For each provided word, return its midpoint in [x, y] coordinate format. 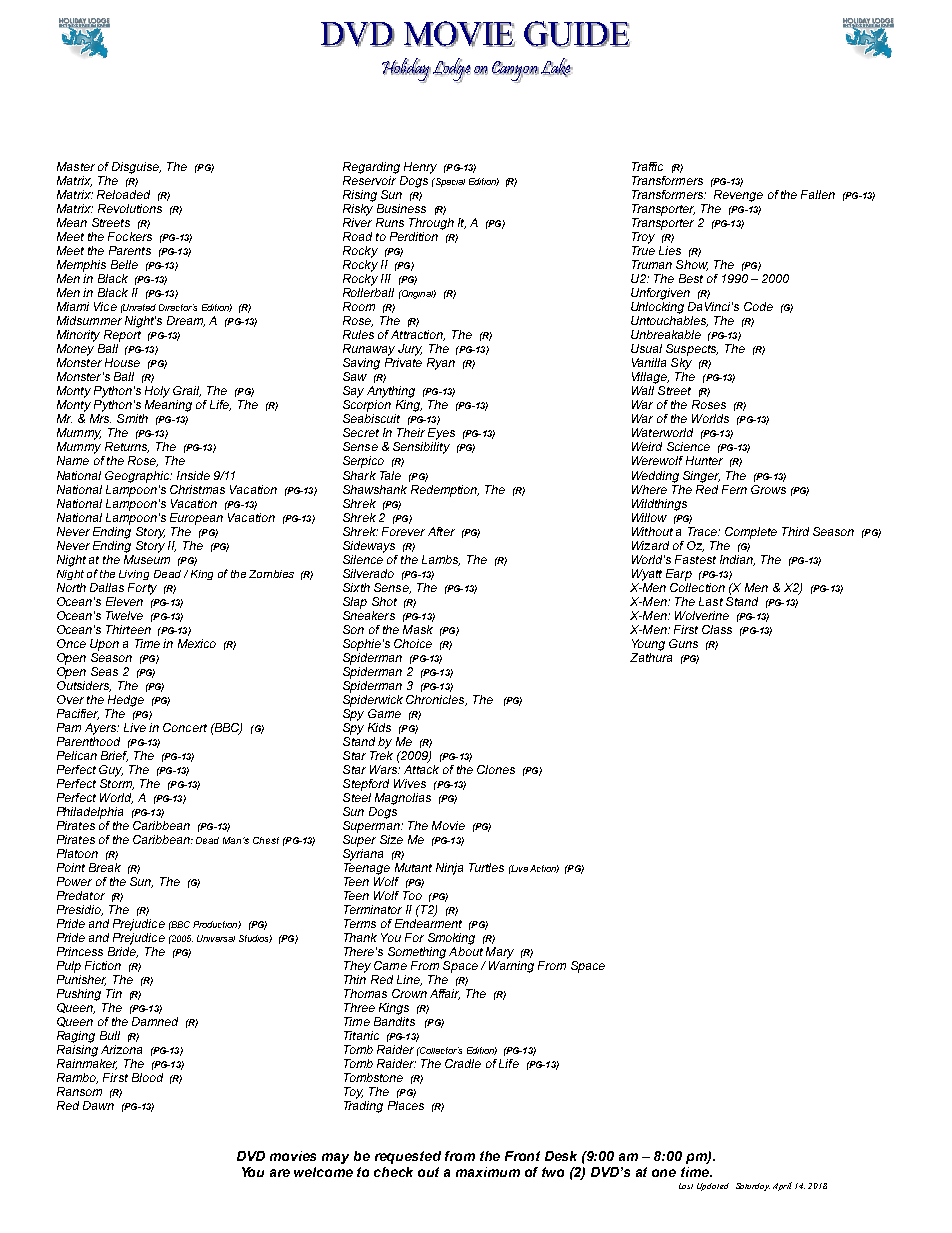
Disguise [136, 168]
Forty [142, 589]
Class [717, 629]
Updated [713, 1187]
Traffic [647, 166]
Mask [418, 629]
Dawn [98, 1105]
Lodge [452, 70]
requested [408, 1157]
